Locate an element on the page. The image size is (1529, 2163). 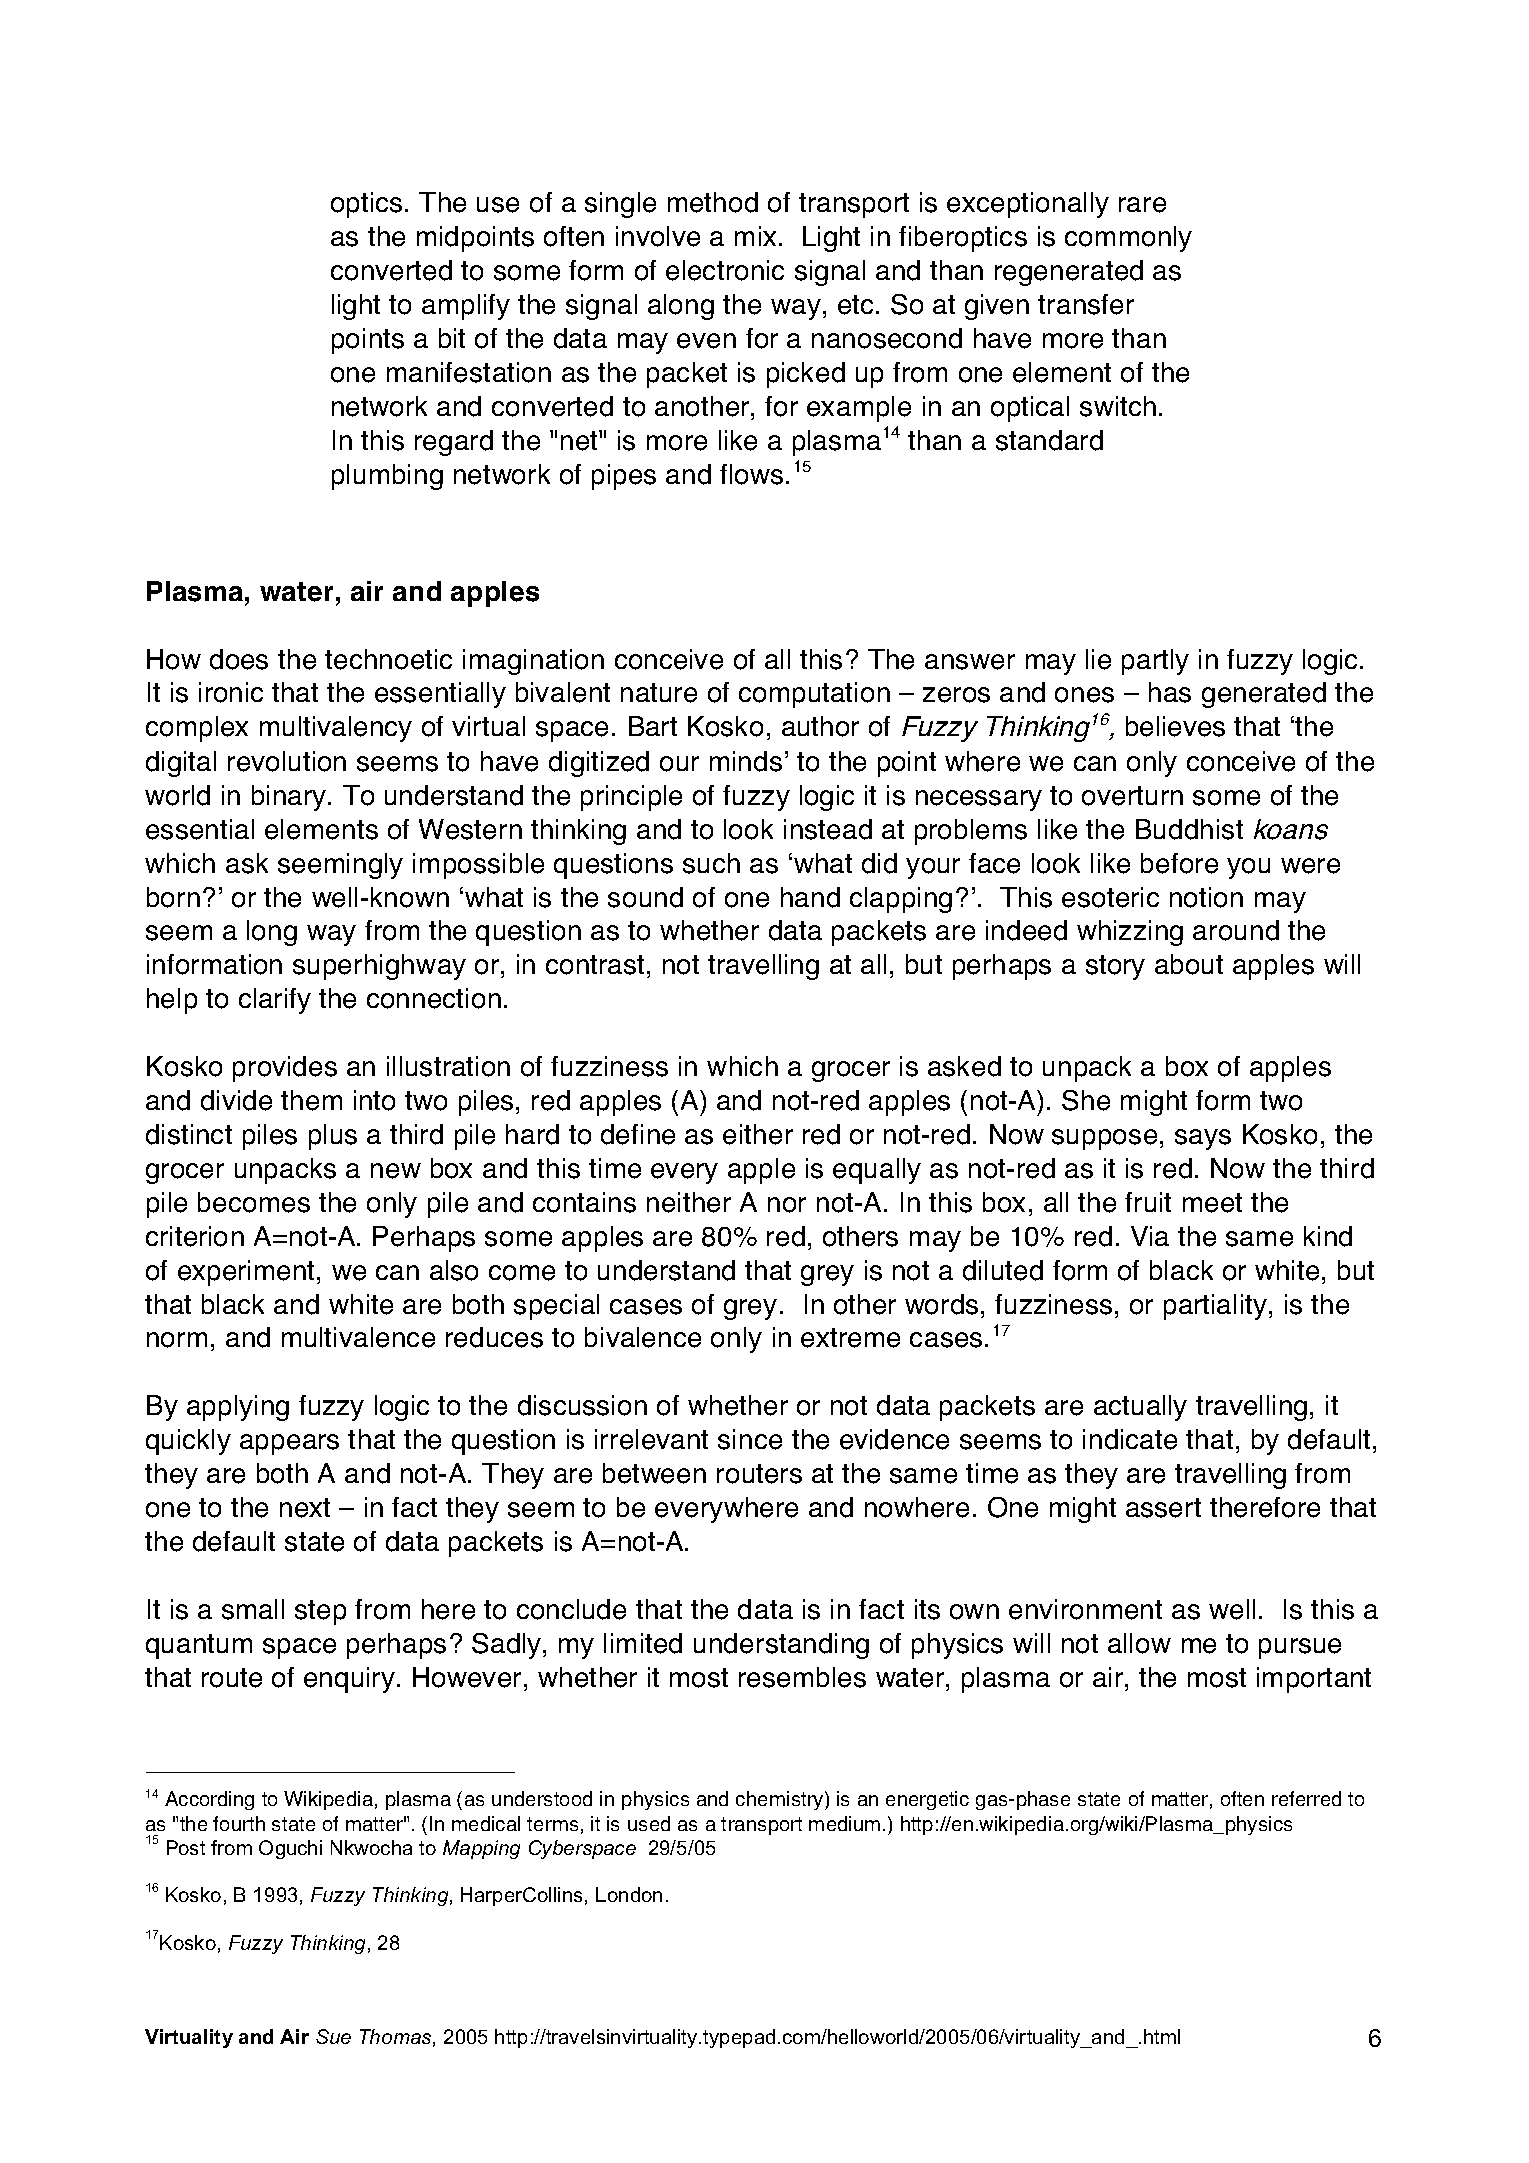
new is located at coordinates (396, 1171).
